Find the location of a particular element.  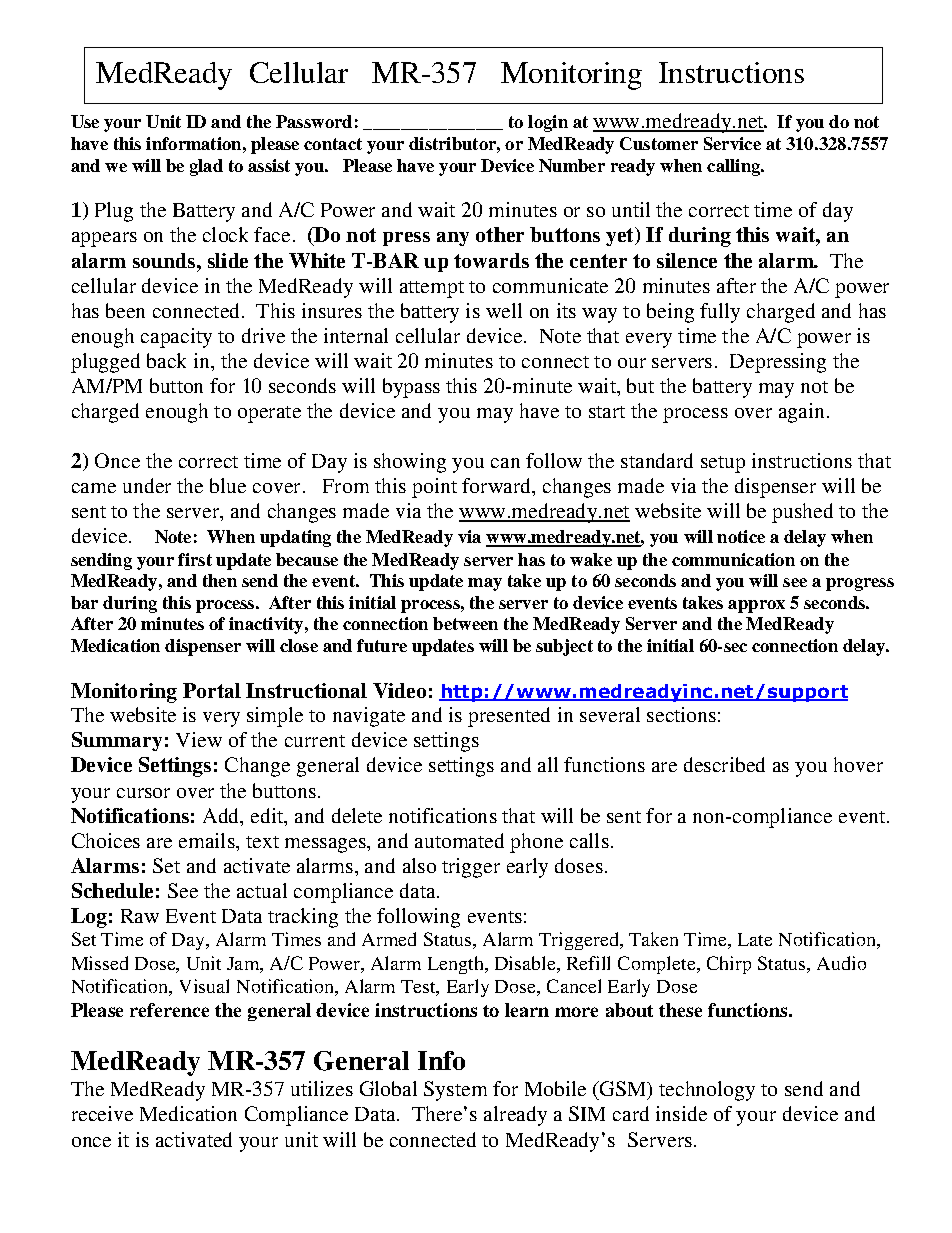

System is located at coordinates (455, 1091).
